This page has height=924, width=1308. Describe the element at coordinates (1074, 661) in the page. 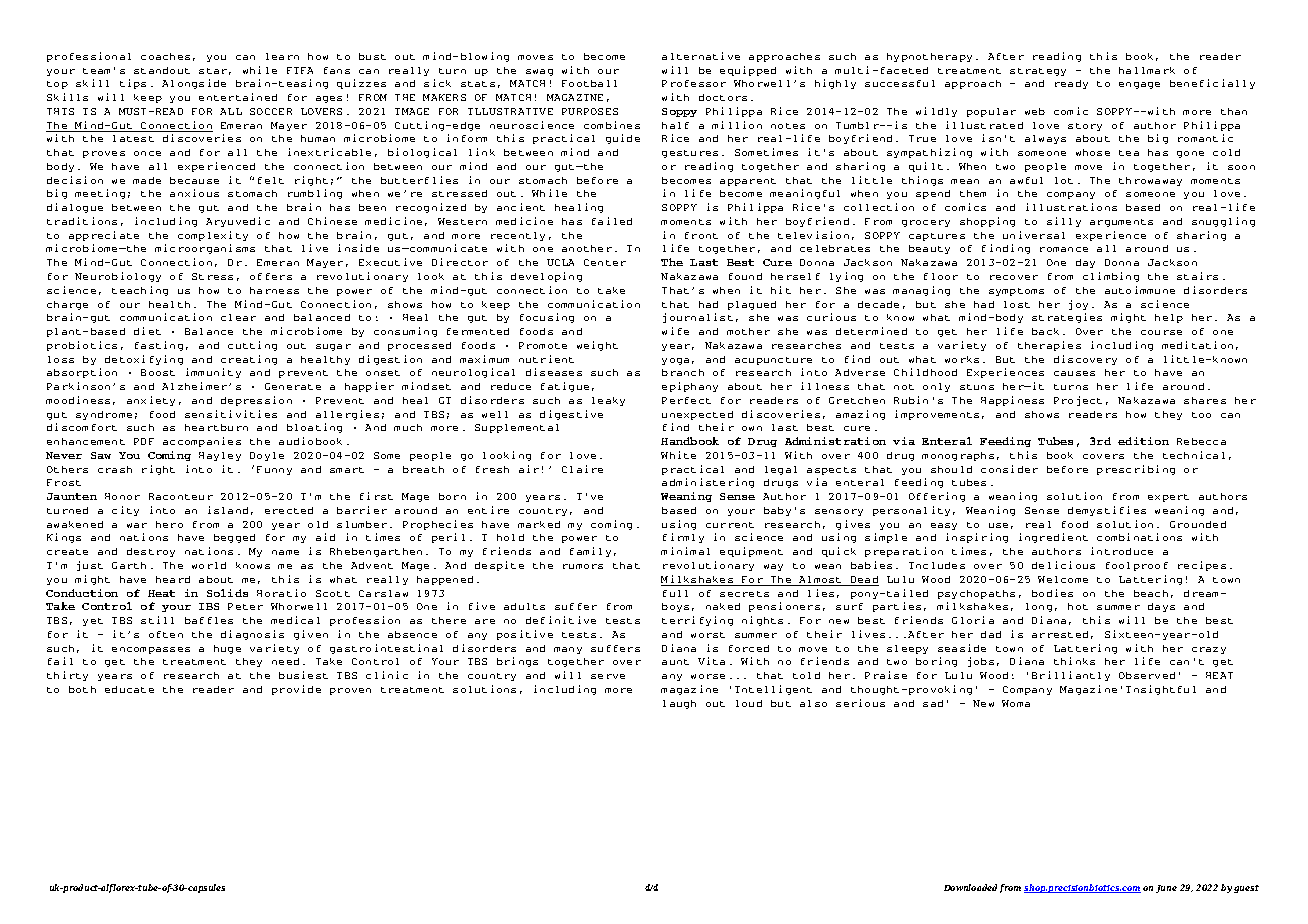

I see `thinks` at that location.
